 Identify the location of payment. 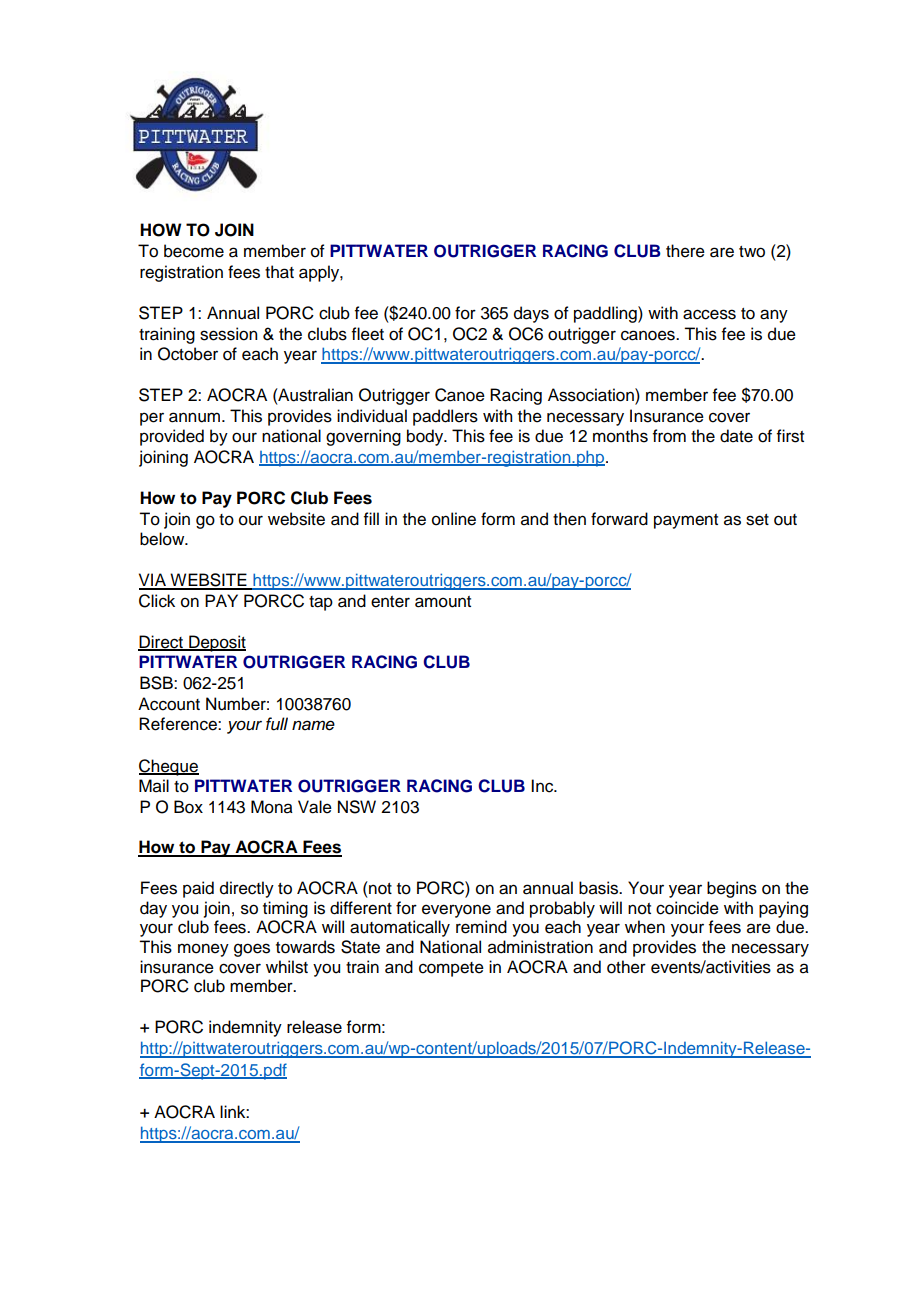
(686, 521).
